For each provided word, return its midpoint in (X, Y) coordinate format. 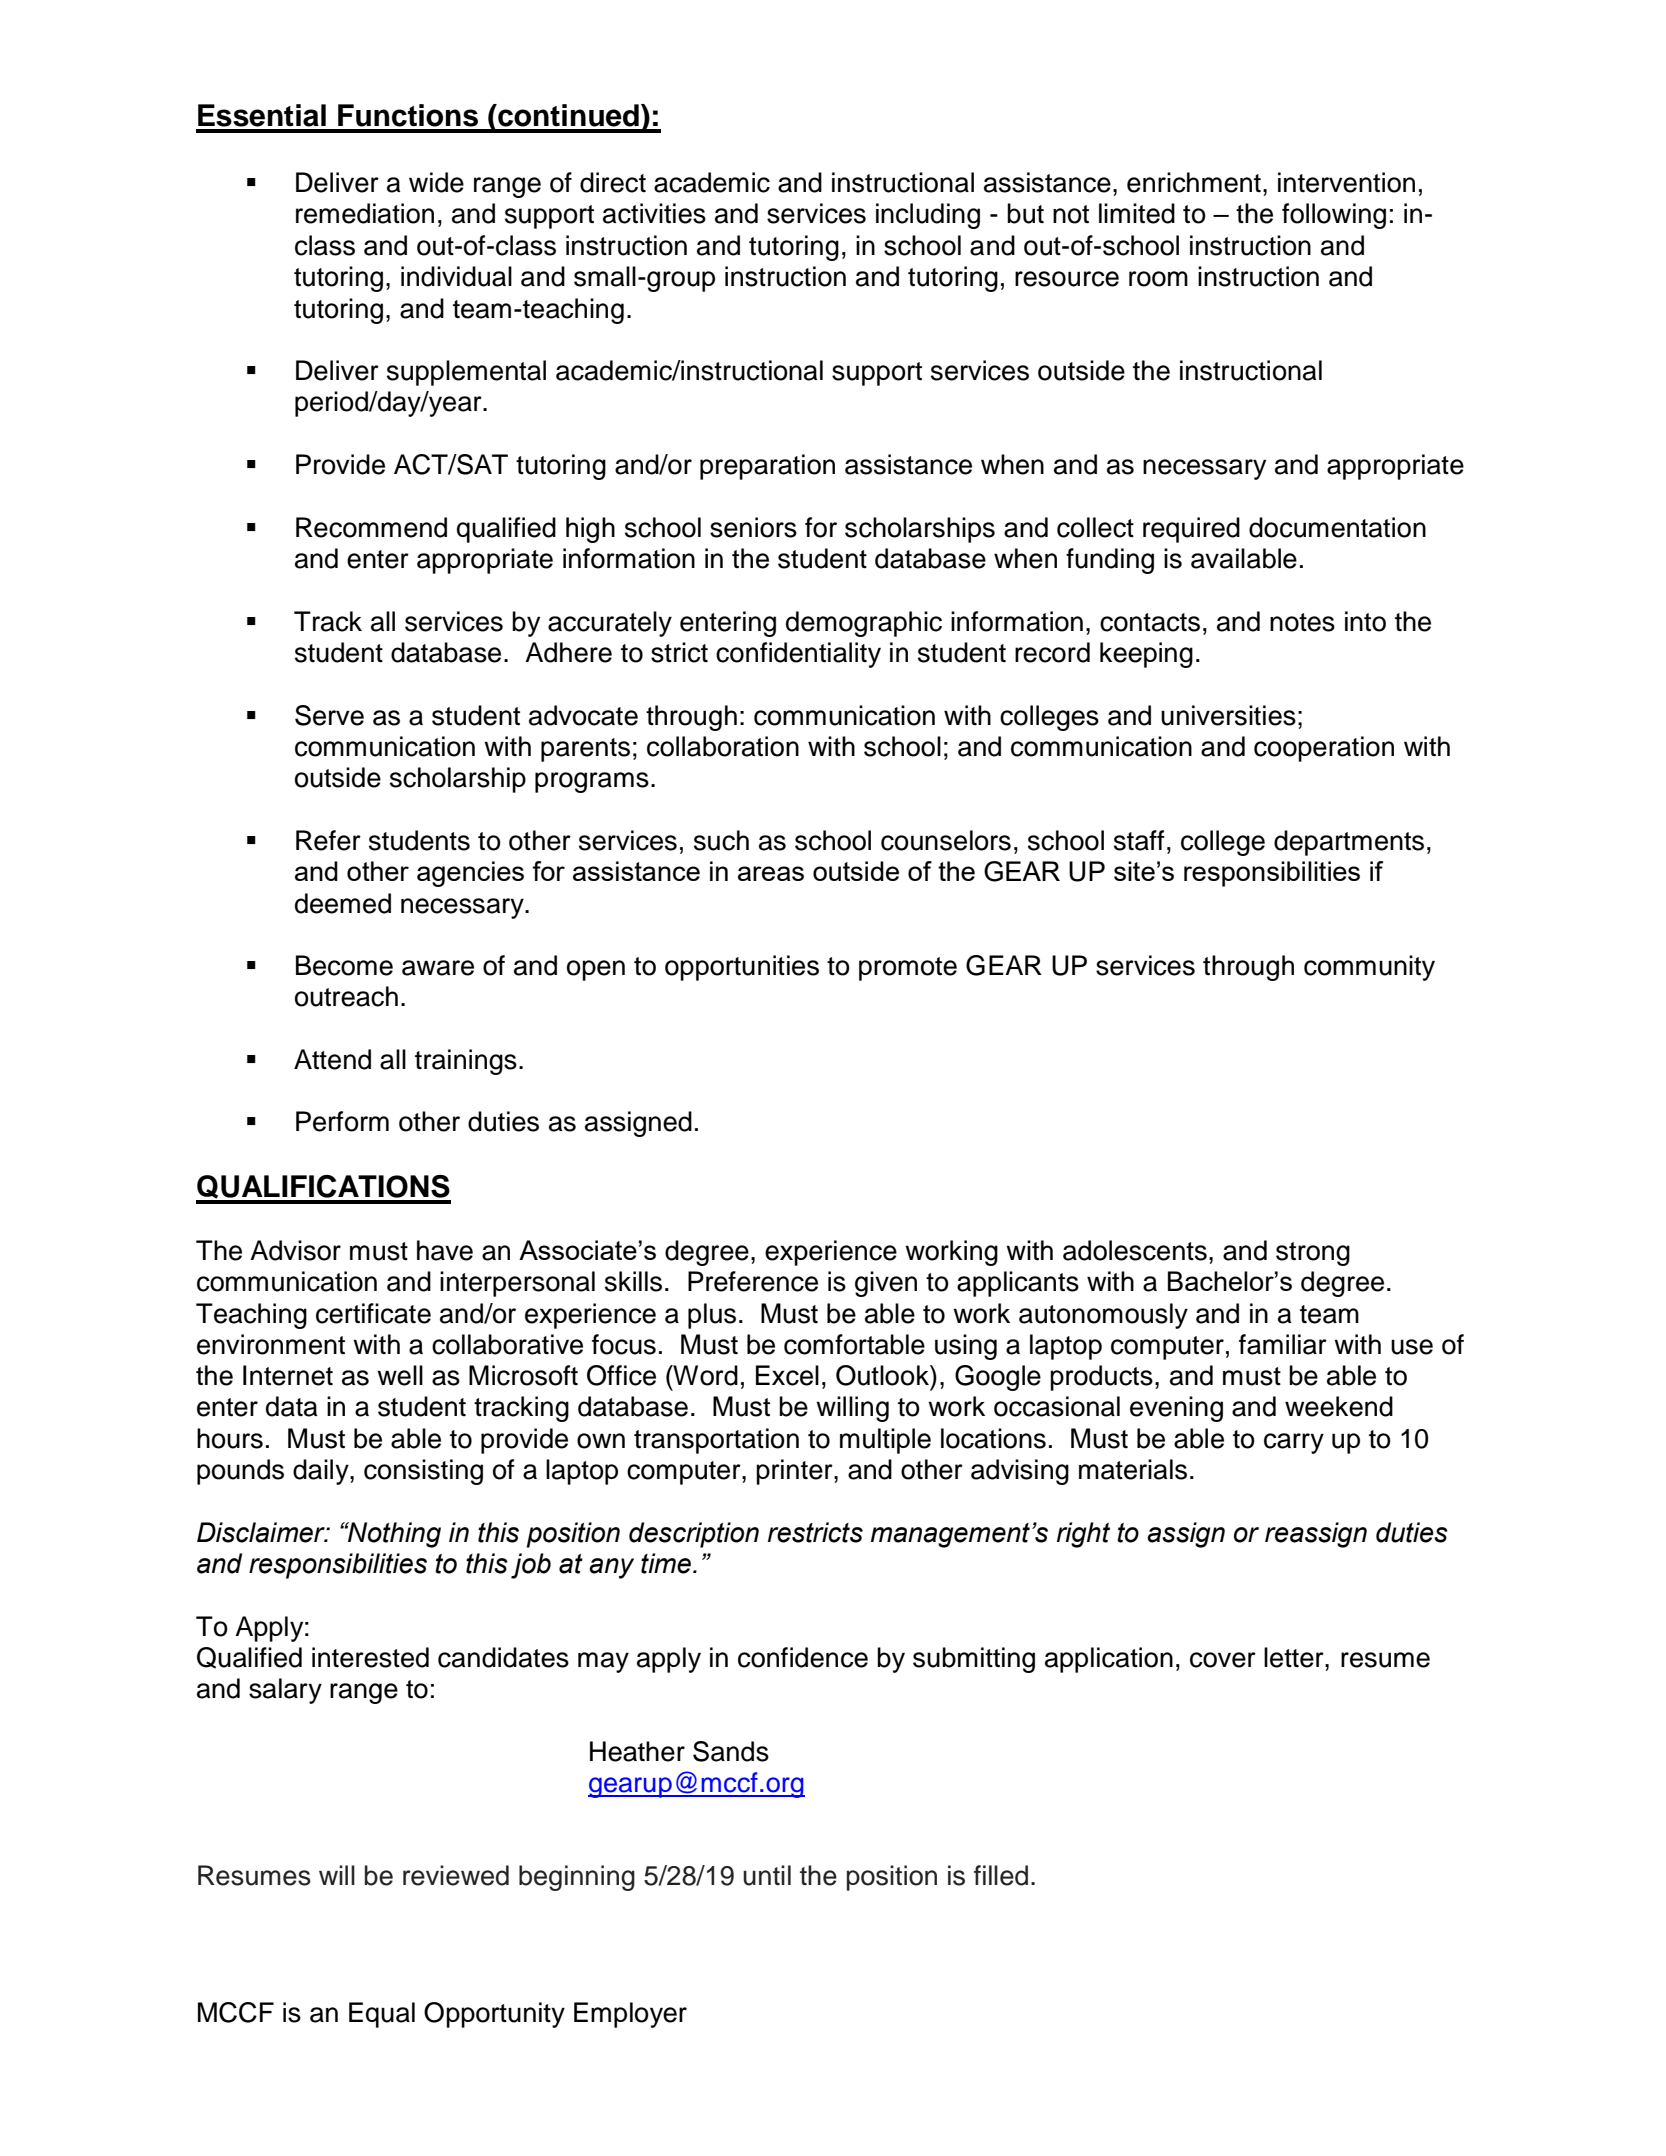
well (400, 1375)
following (1334, 216)
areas (771, 873)
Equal (382, 2015)
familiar (1283, 1344)
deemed (343, 903)
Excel (787, 1375)
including (928, 216)
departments (1349, 843)
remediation (365, 213)
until (767, 1875)
